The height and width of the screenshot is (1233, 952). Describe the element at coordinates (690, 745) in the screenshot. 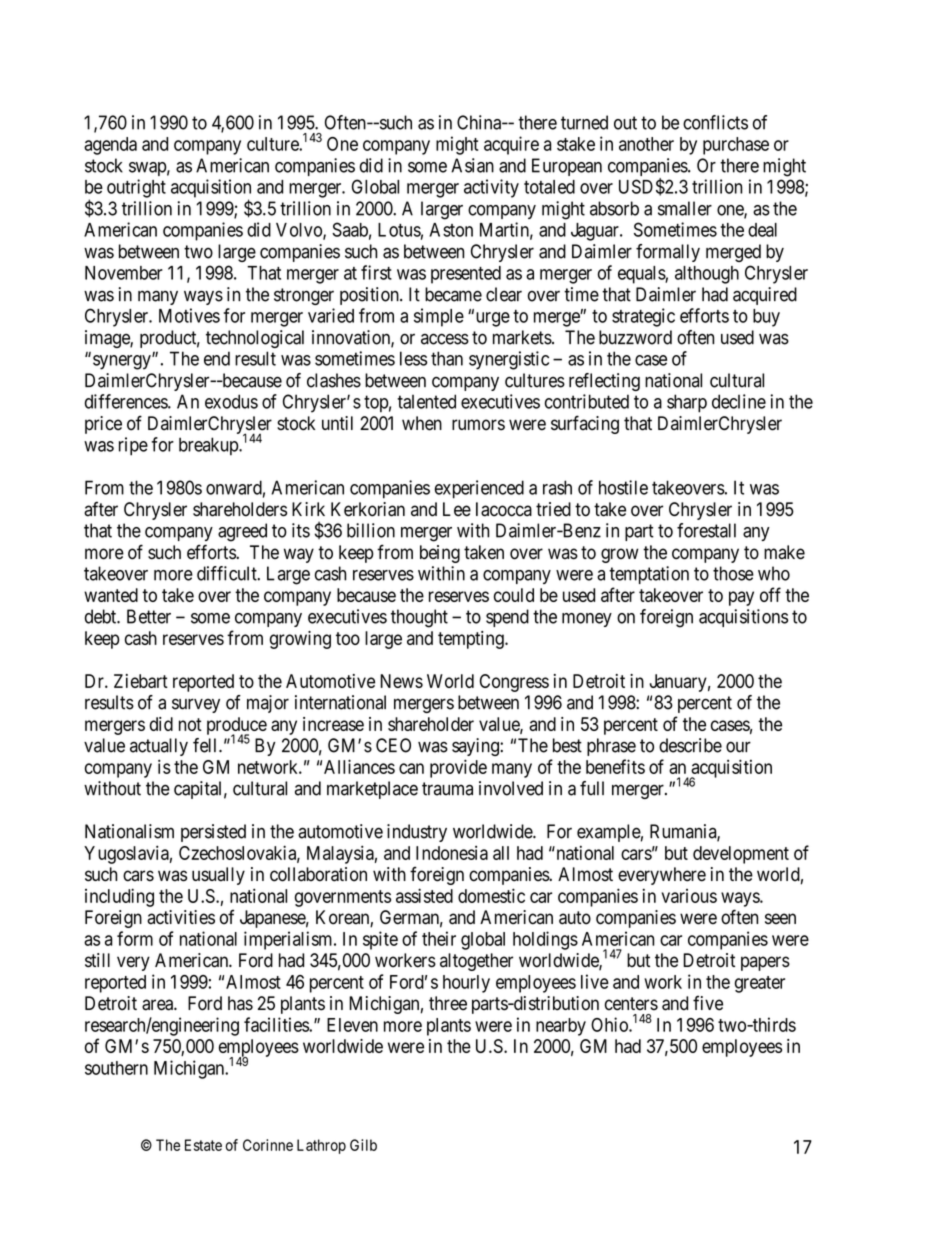

I see `describe` at that location.
